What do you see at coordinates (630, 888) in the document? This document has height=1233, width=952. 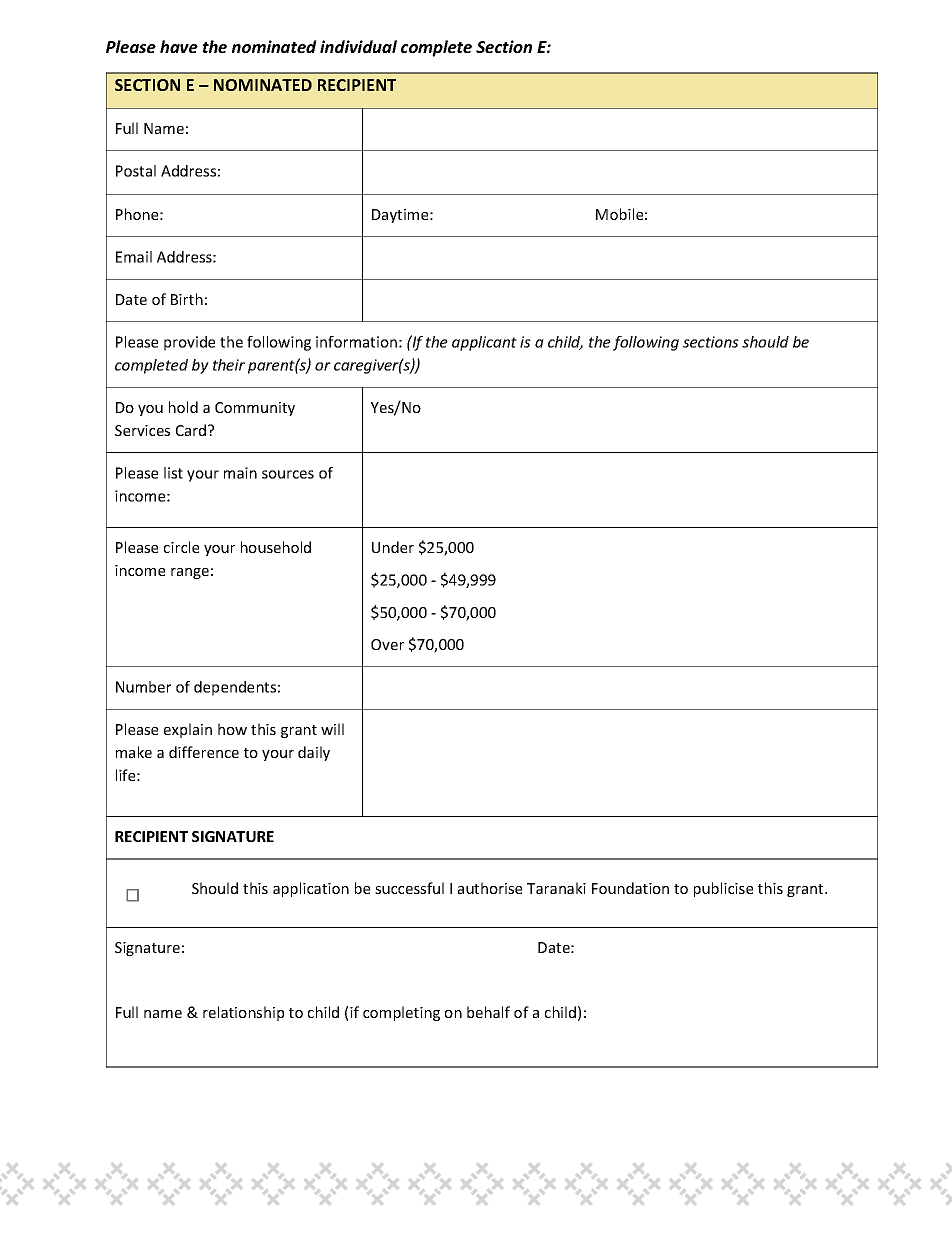 I see `Foundation` at bounding box center [630, 888].
